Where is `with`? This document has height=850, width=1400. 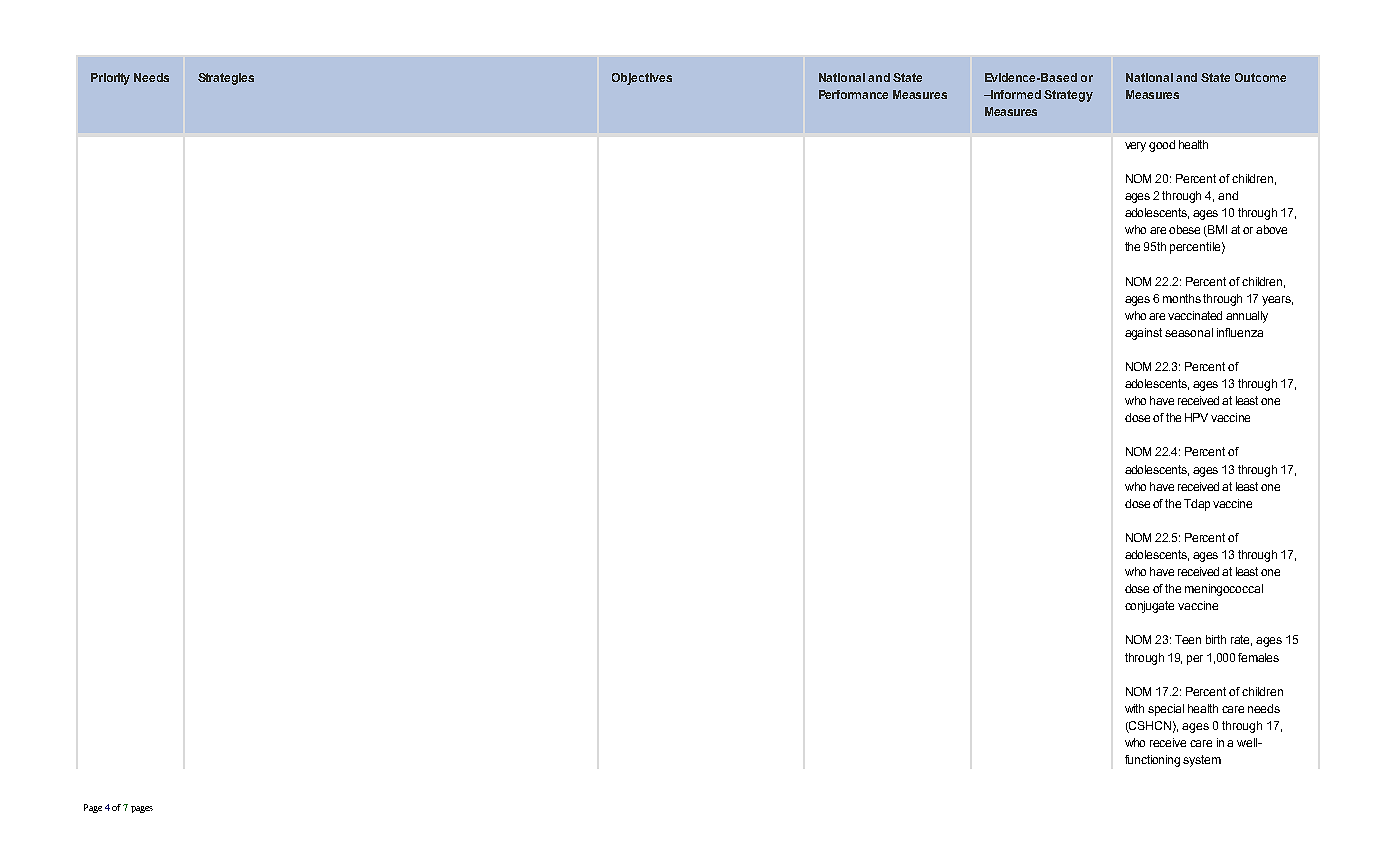
with is located at coordinates (1134, 708).
